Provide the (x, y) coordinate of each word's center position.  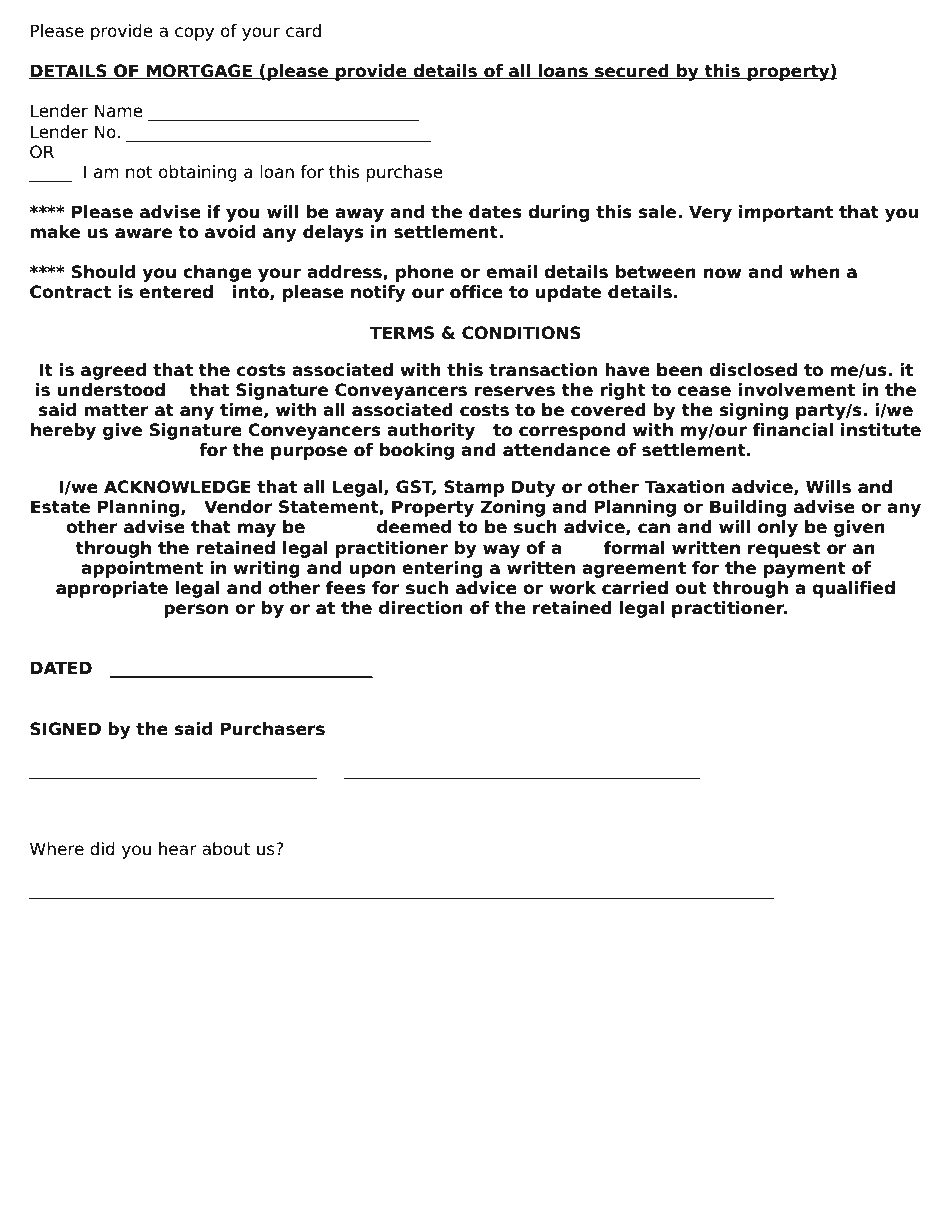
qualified (853, 589)
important (786, 213)
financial (793, 430)
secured (632, 72)
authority (431, 431)
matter (116, 410)
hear (178, 849)
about (226, 849)
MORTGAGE (199, 72)
